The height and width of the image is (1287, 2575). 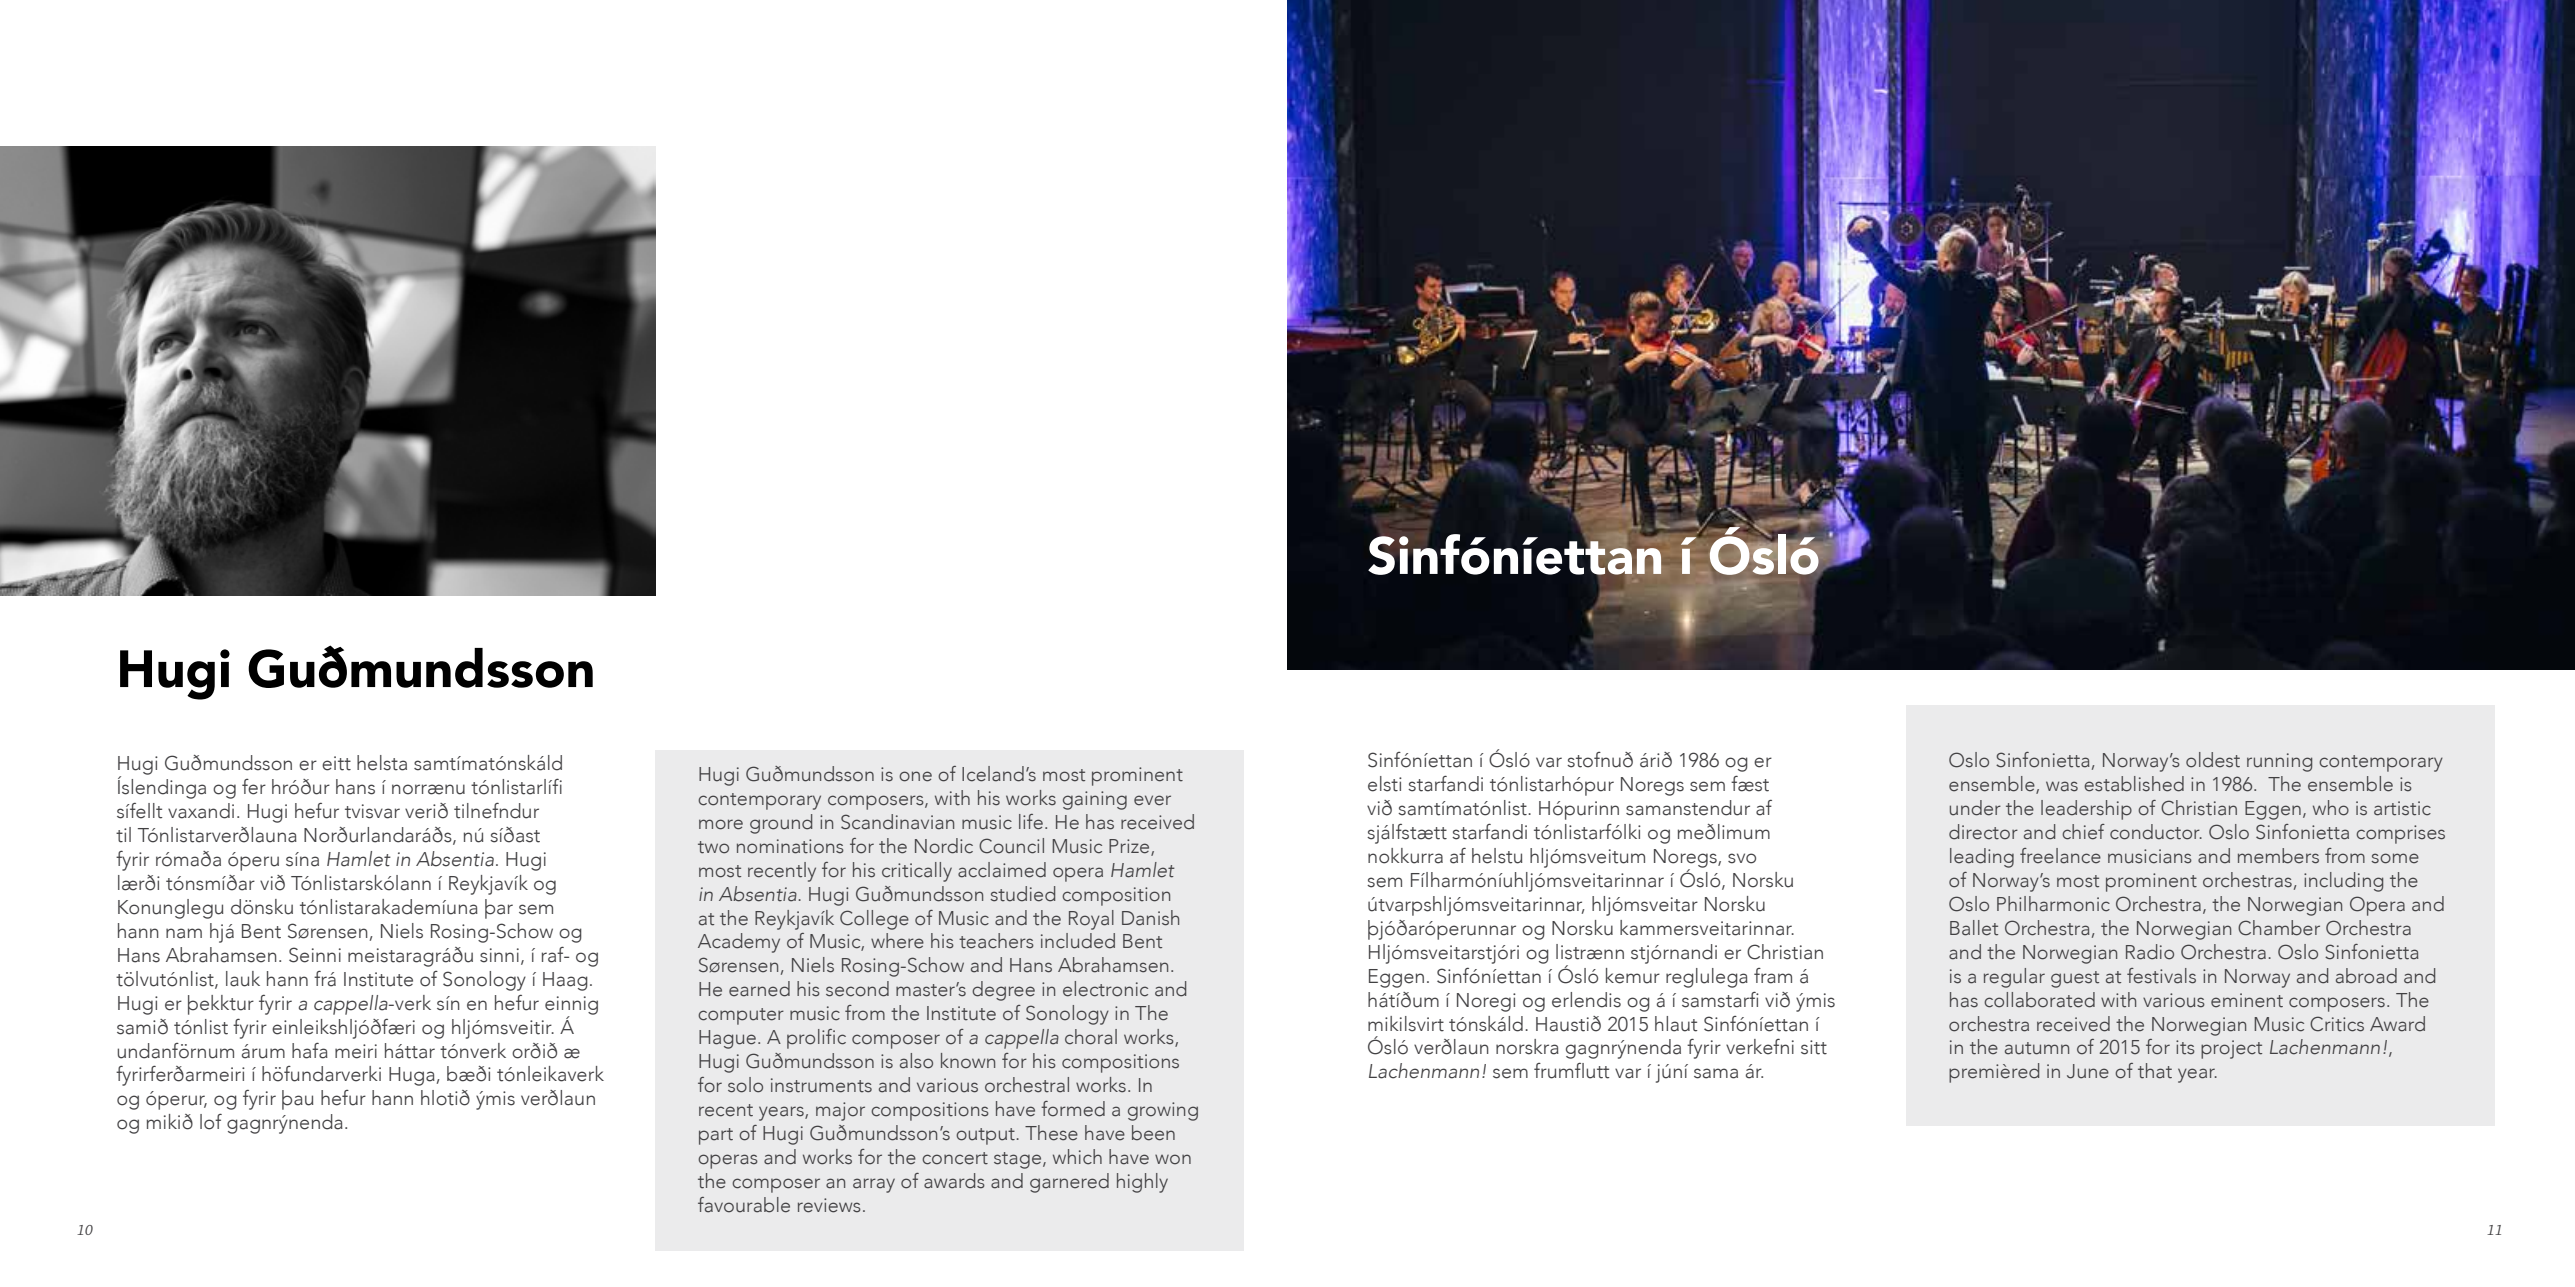 I want to click on its, so click(x=2185, y=1047).
